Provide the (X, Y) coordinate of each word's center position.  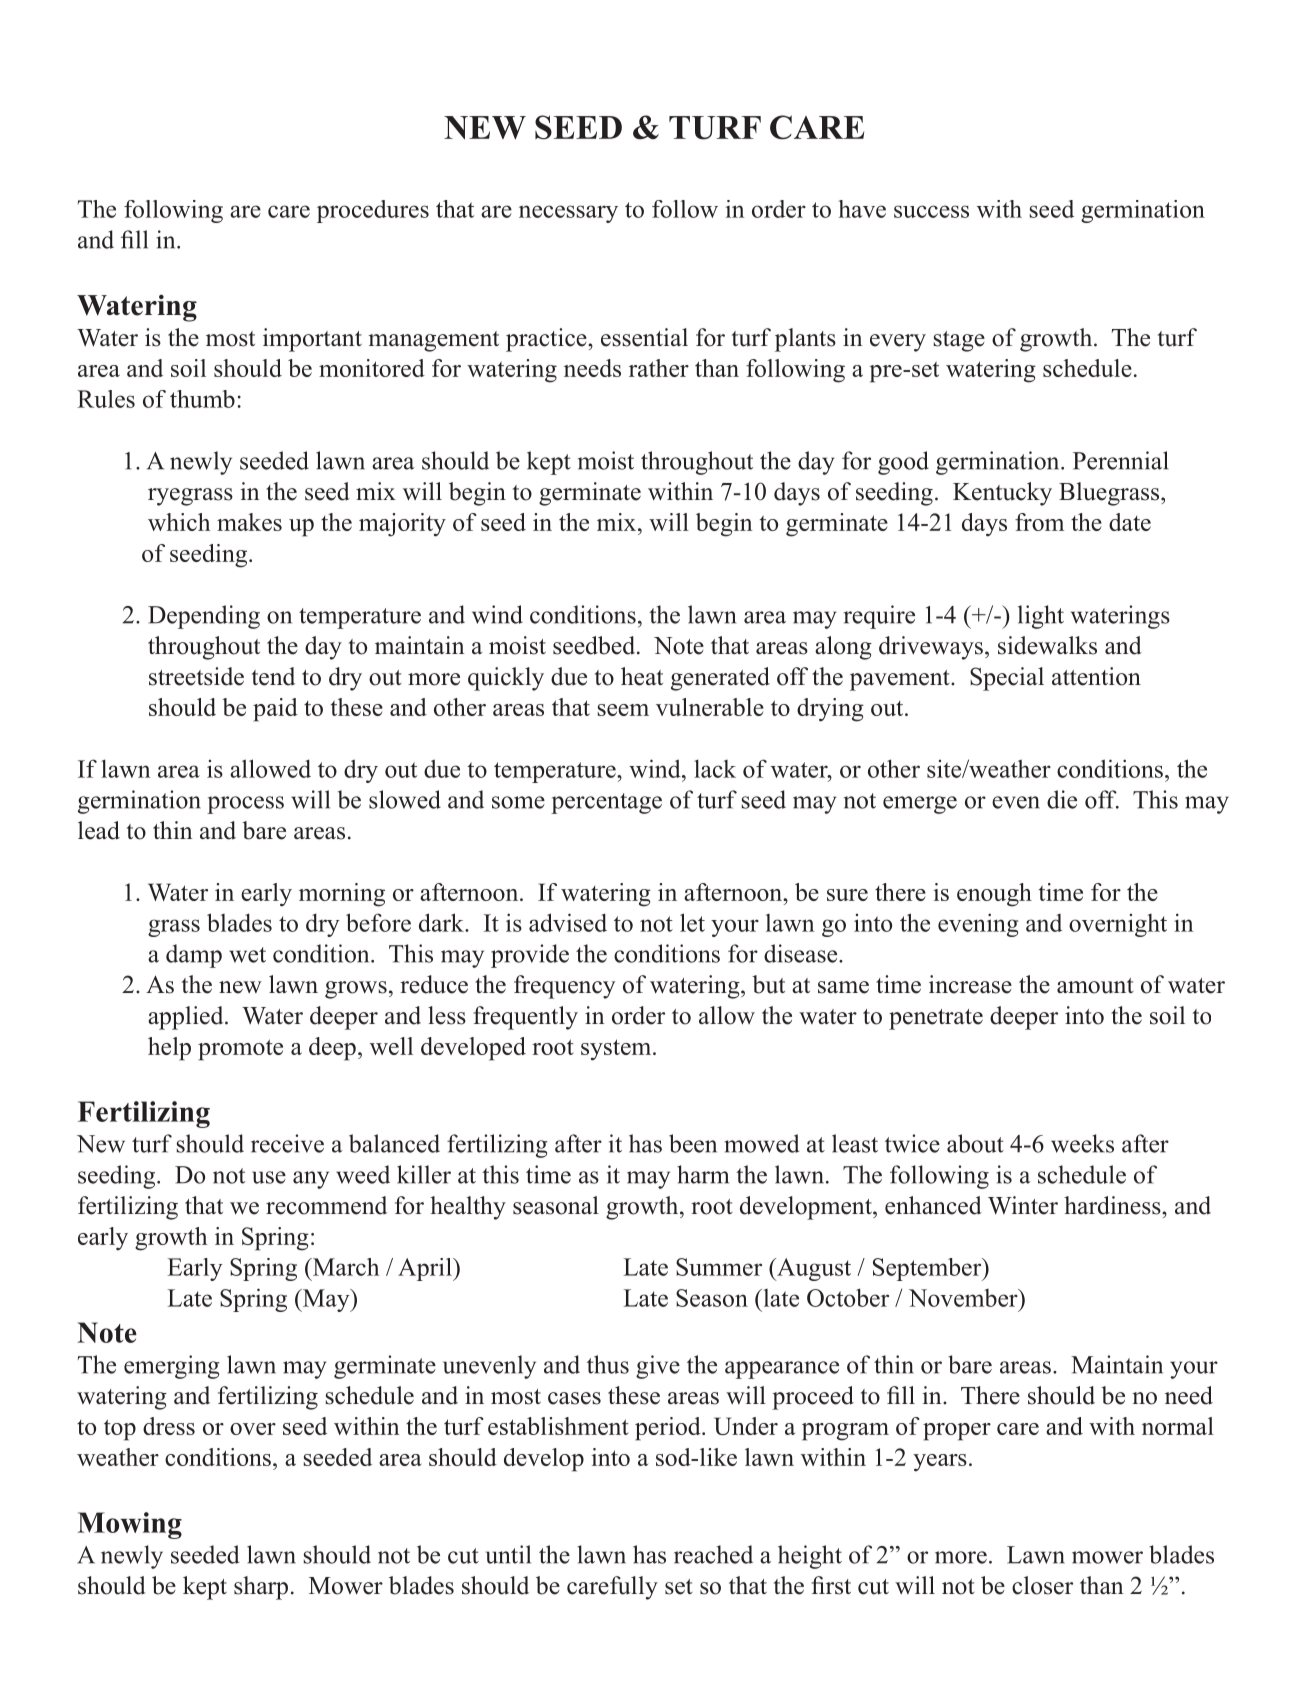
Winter (1023, 1205)
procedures (373, 211)
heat (642, 676)
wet (247, 955)
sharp (261, 1588)
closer (1042, 1585)
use (269, 1177)
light (1041, 617)
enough (994, 895)
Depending (204, 617)
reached (713, 1554)
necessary (568, 214)
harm (703, 1174)
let (692, 922)
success (931, 211)
